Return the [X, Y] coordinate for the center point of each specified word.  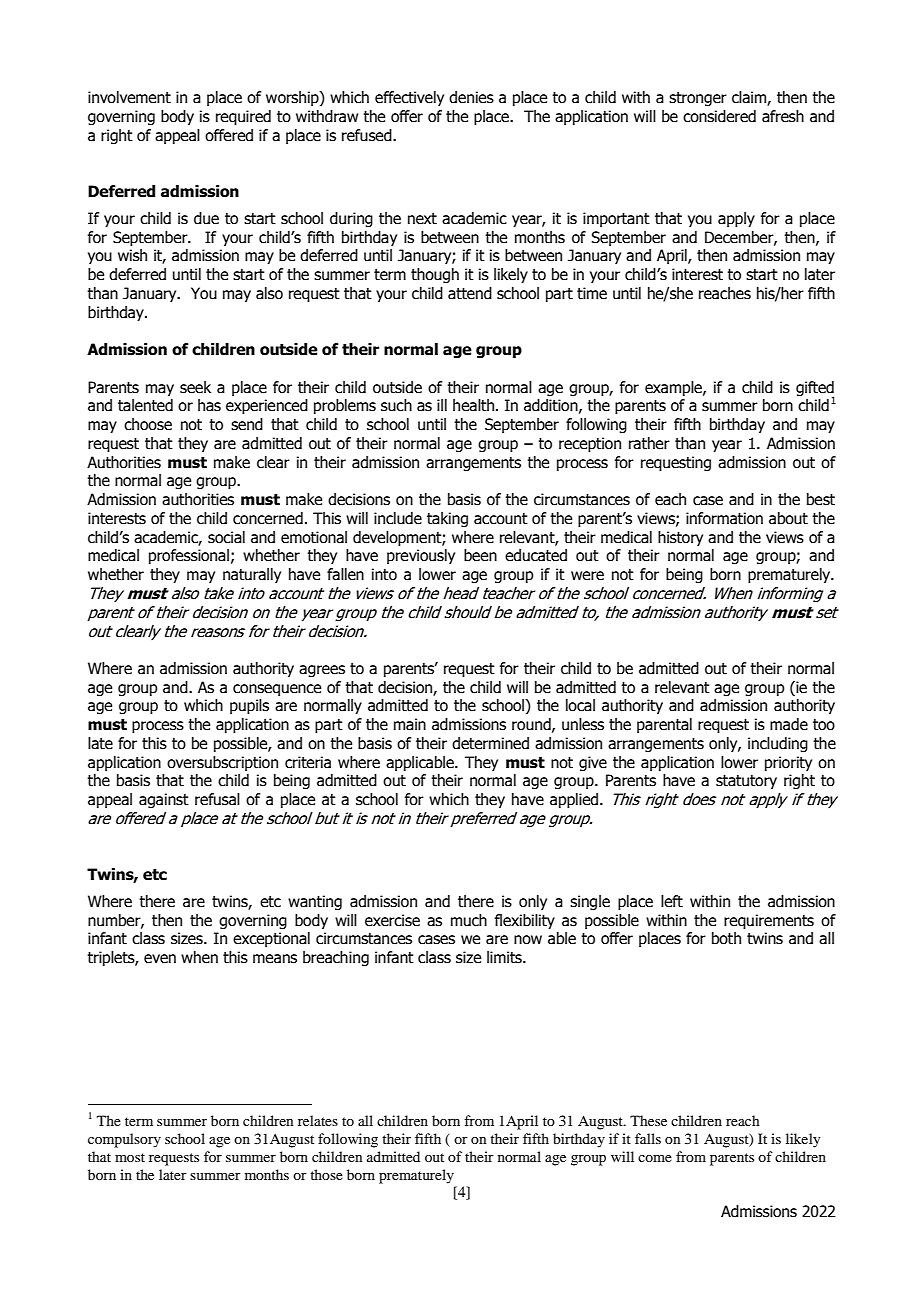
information [724, 518]
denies [471, 97]
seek [195, 387]
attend [470, 293]
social [226, 537]
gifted [815, 389]
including [778, 744]
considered [719, 116]
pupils [249, 706]
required [243, 117]
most [130, 1157]
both [726, 938]
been [480, 555]
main [410, 724]
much [469, 920]
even [160, 959]
